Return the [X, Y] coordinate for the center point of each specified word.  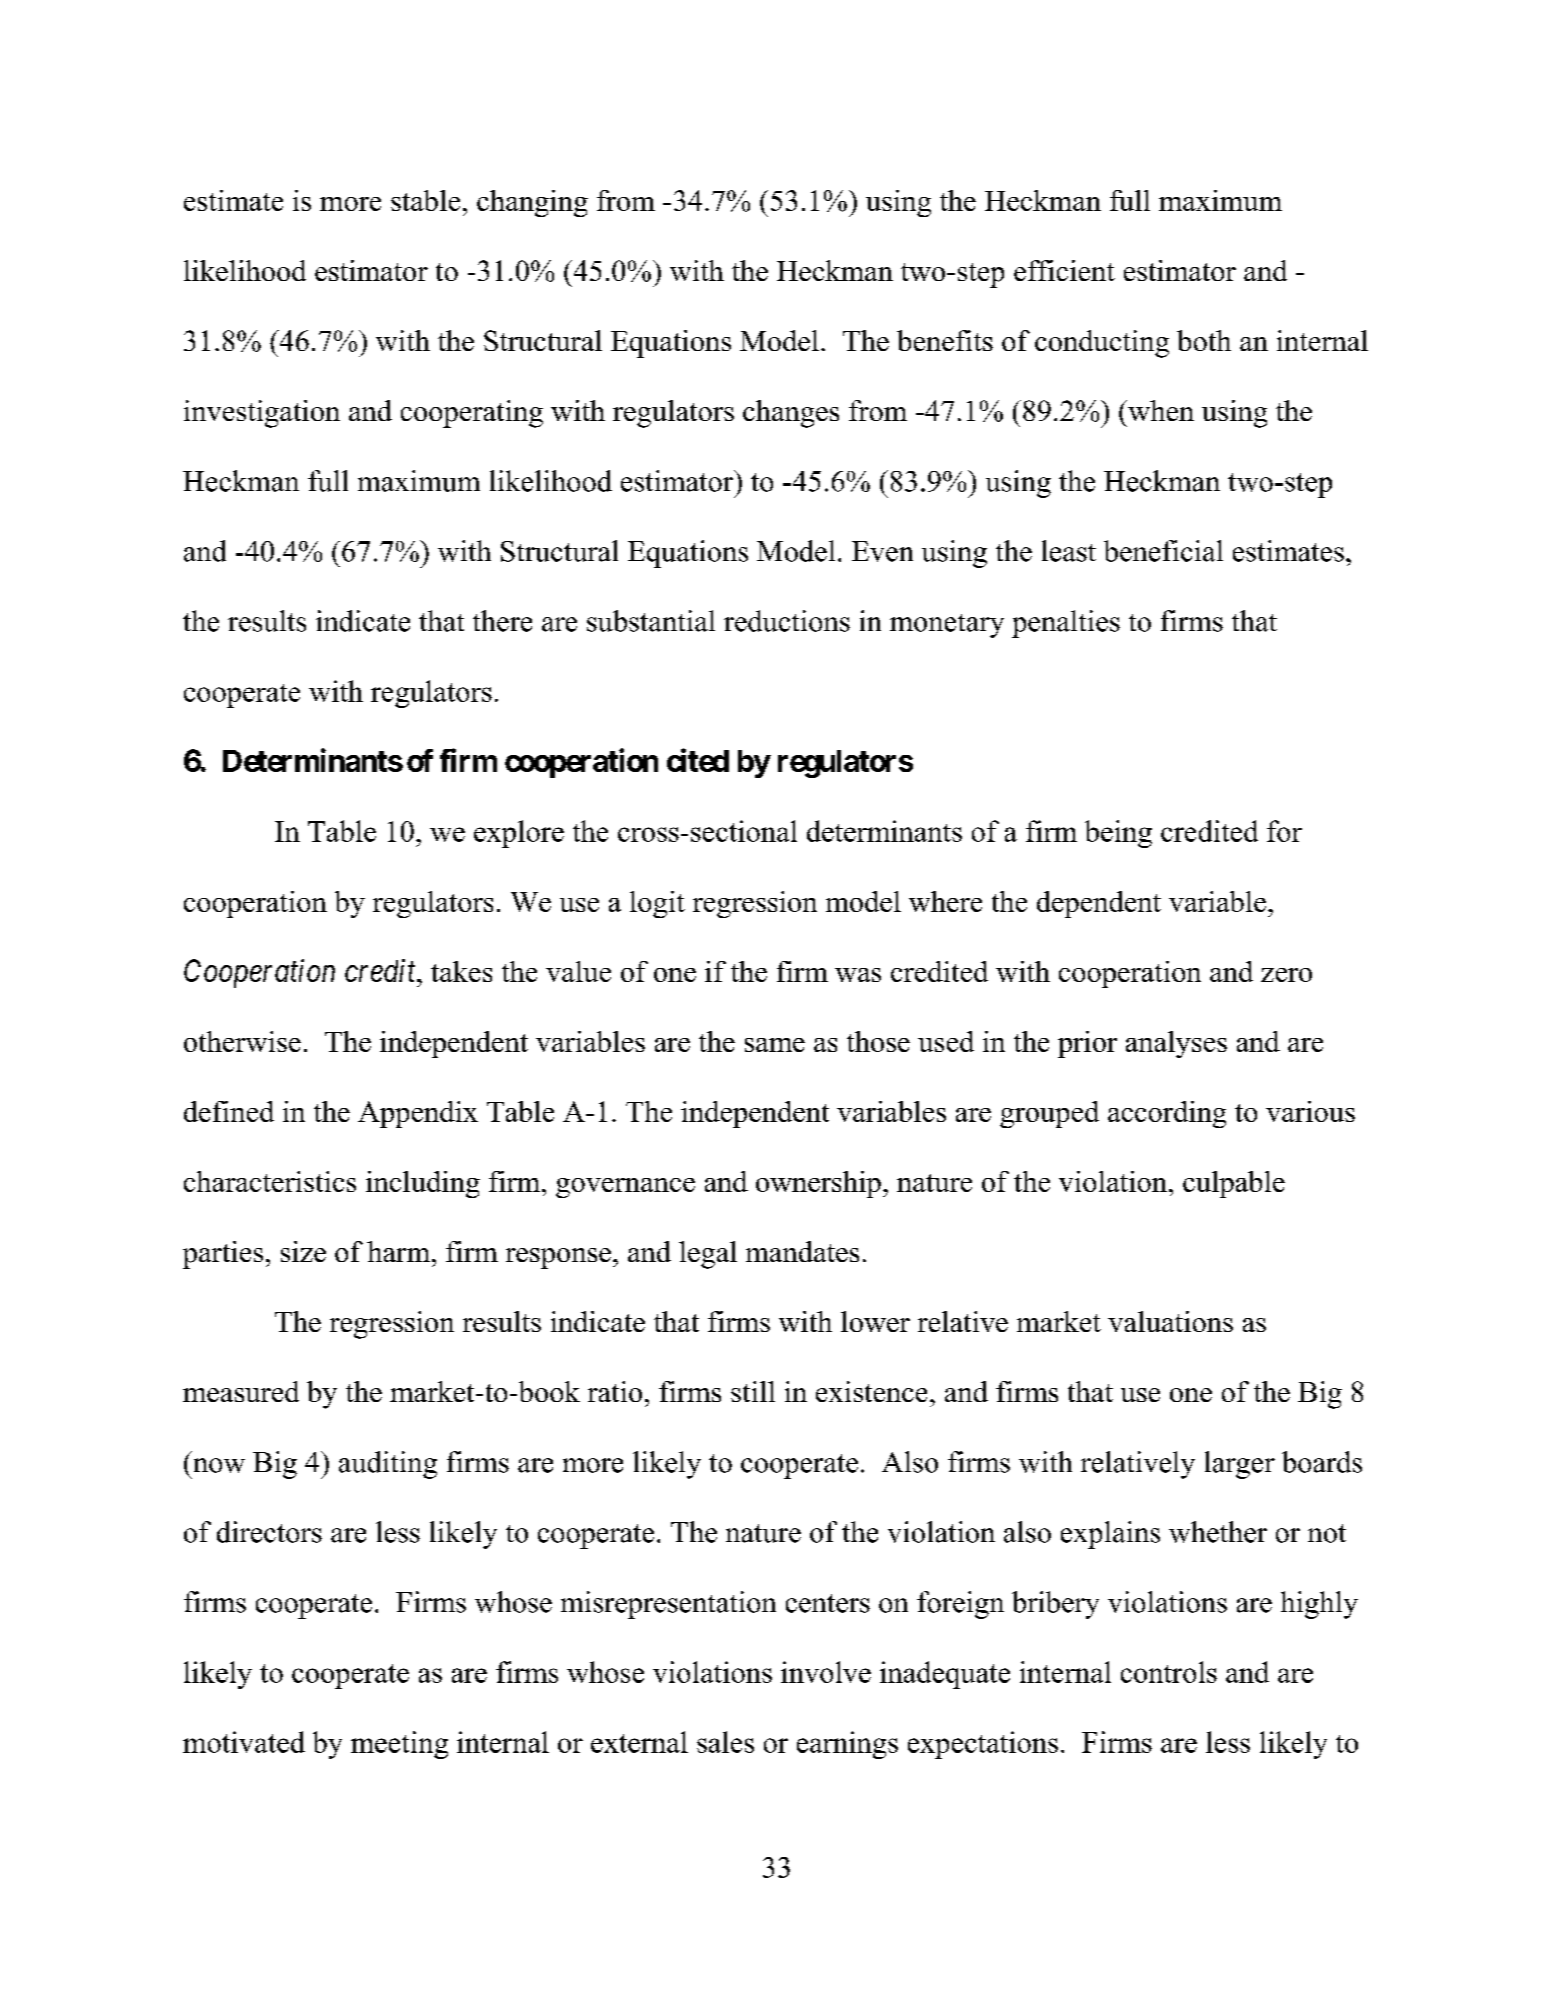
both [1204, 340]
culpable [1234, 1184]
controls [1169, 1672]
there [502, 621]
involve [826, 1672]
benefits [945, 340]
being [1118, 834]
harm [398, 1251]
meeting [399, 1745]
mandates [802, 1251]
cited [698, 760]
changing [532, 203]
